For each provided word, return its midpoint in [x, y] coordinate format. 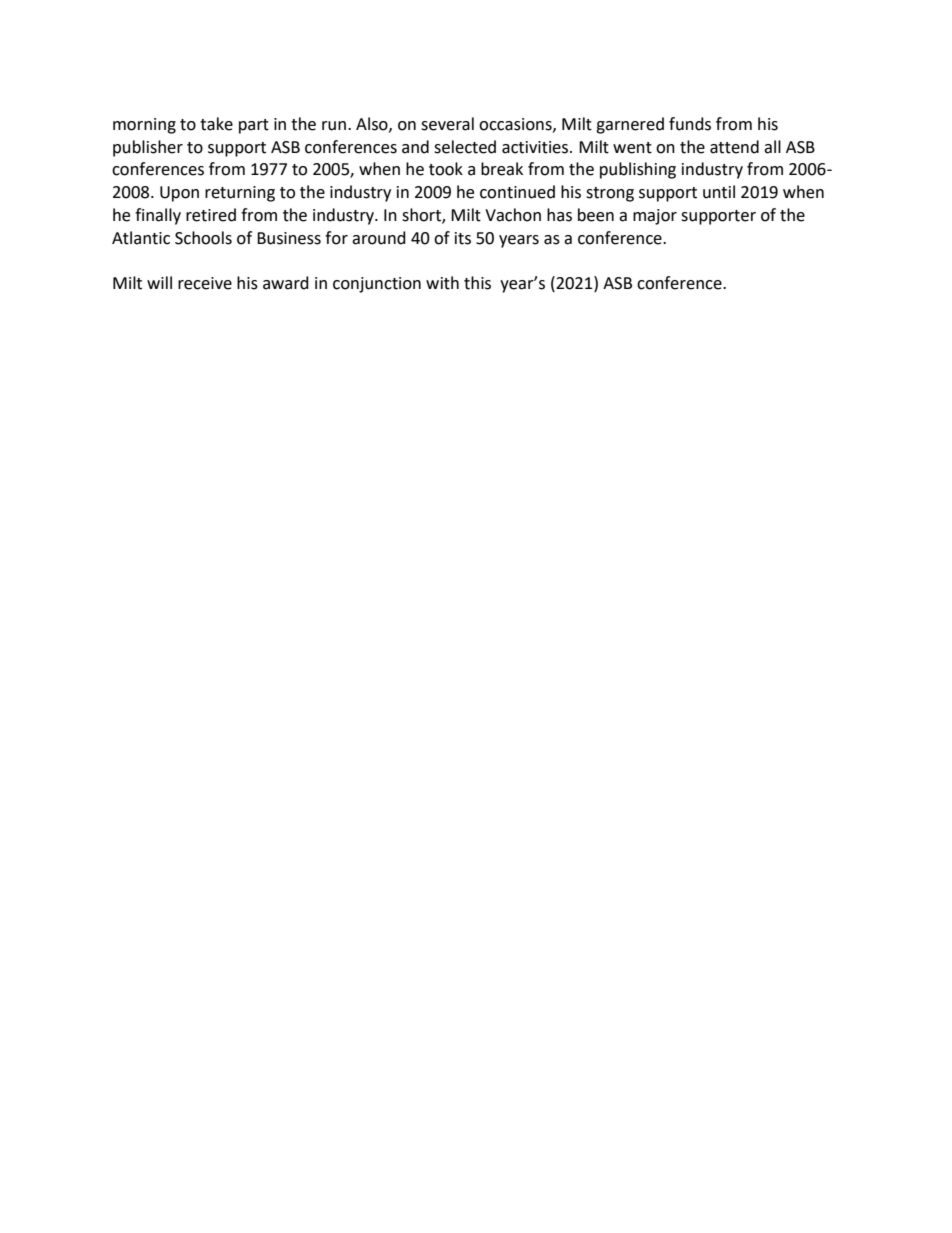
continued [517, 192]
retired [211, 215]
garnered [630, 125]
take [216, 124]
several [447, 124]
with [442, 283]
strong [610, 194]
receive [205, 283]
